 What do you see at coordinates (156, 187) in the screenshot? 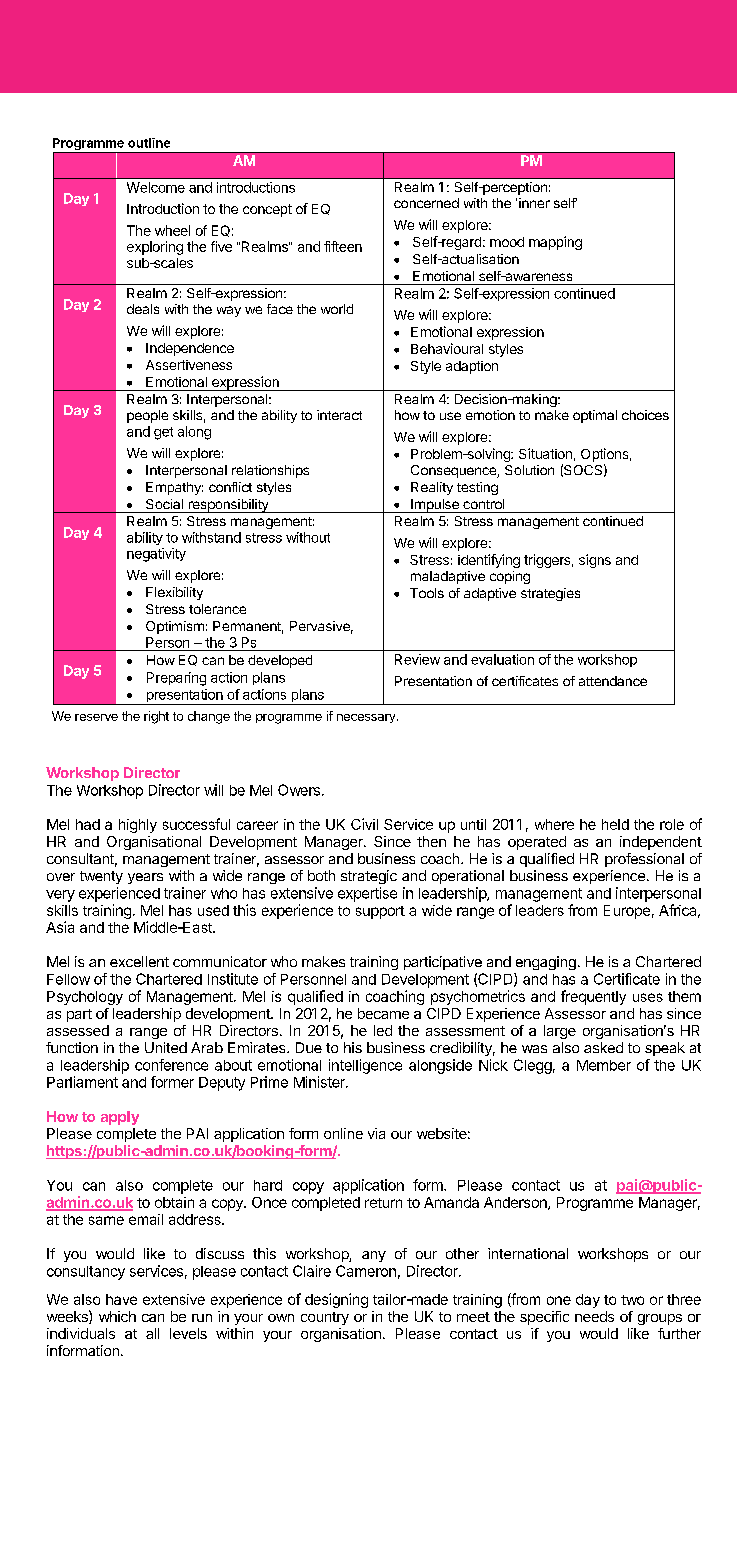
I see `Welcome` at bounding box center [156, 187].
